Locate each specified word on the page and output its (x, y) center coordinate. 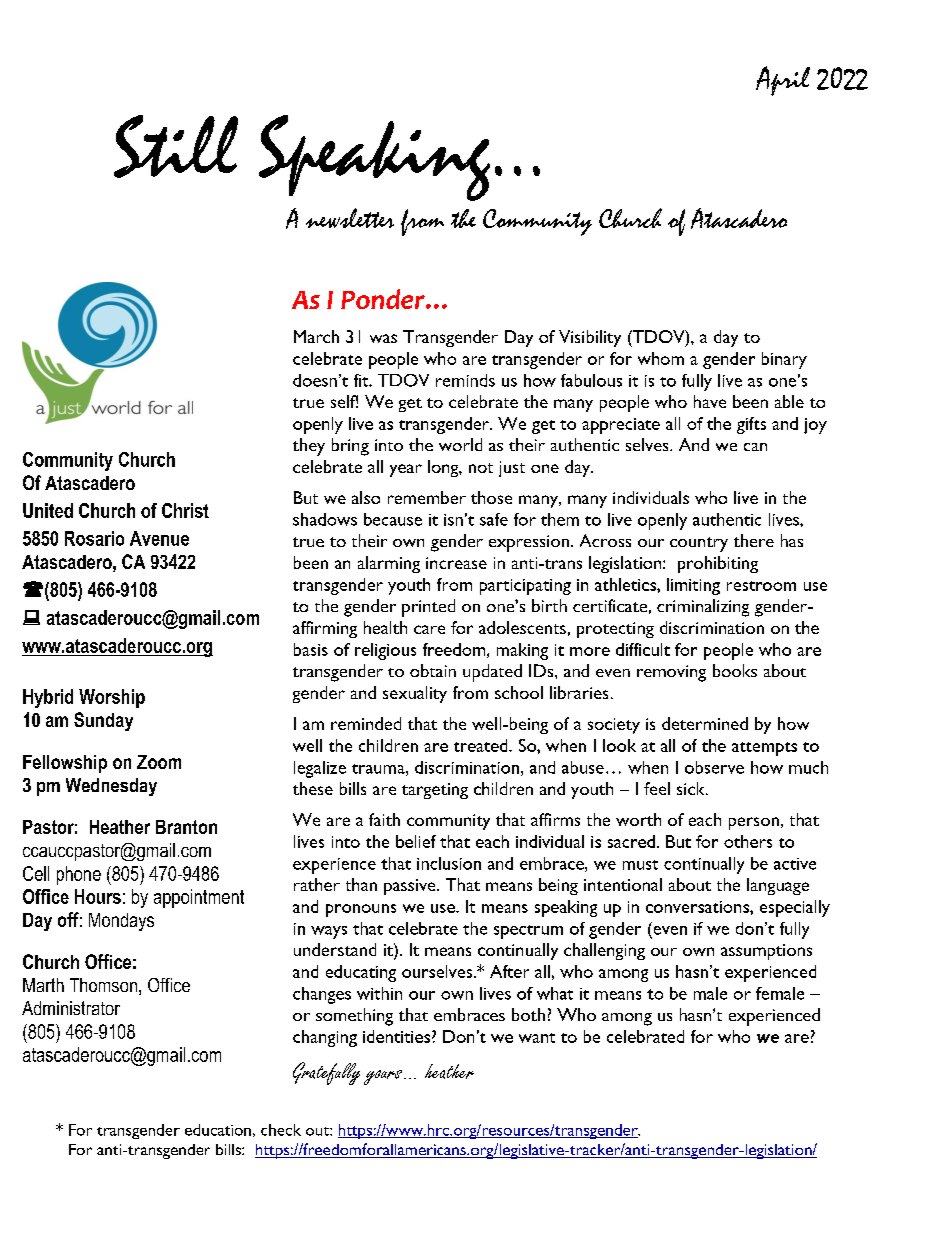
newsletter (350, 218)
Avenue (159, 538)
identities (396, 1036)
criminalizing (703, 608)
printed (428, 608)
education (218, 1130)
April (783, 81)
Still (176, 146)
